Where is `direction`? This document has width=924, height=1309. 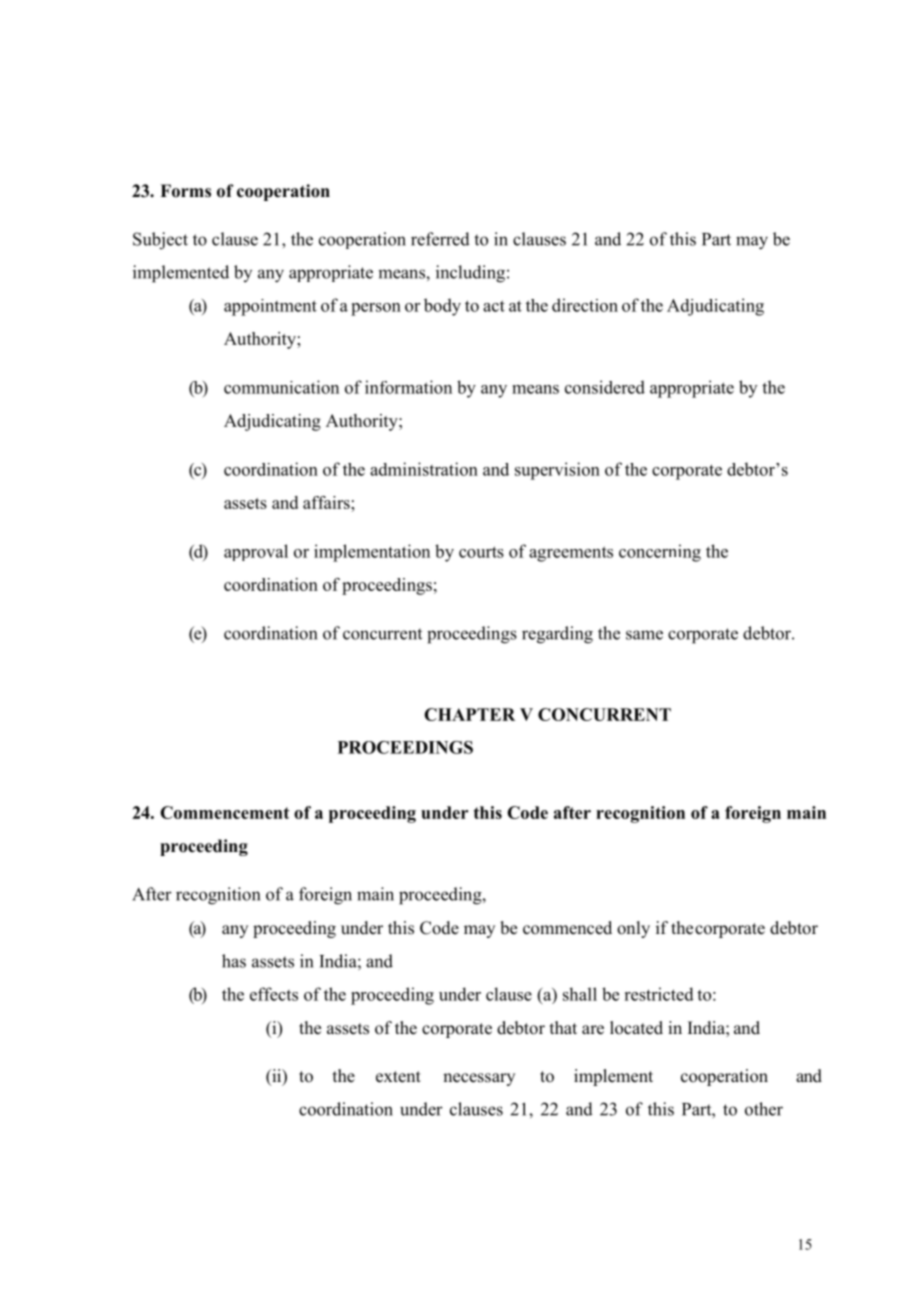 direction is located at coordinates (585, 305).
